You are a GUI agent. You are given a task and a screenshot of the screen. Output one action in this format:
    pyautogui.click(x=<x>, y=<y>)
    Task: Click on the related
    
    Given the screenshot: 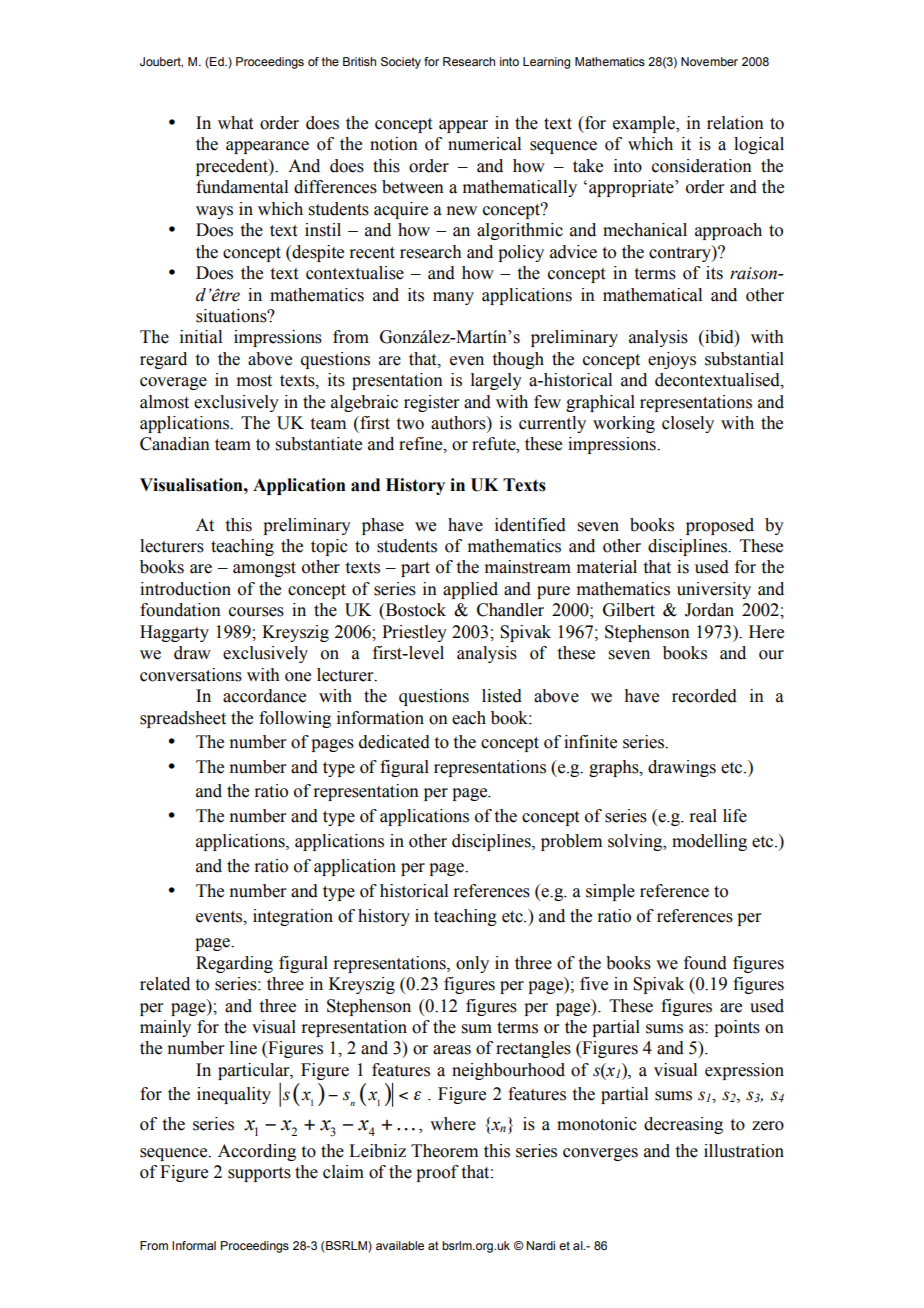 What is the action you would take?
    pyautogui.click(x=165, y=984)
